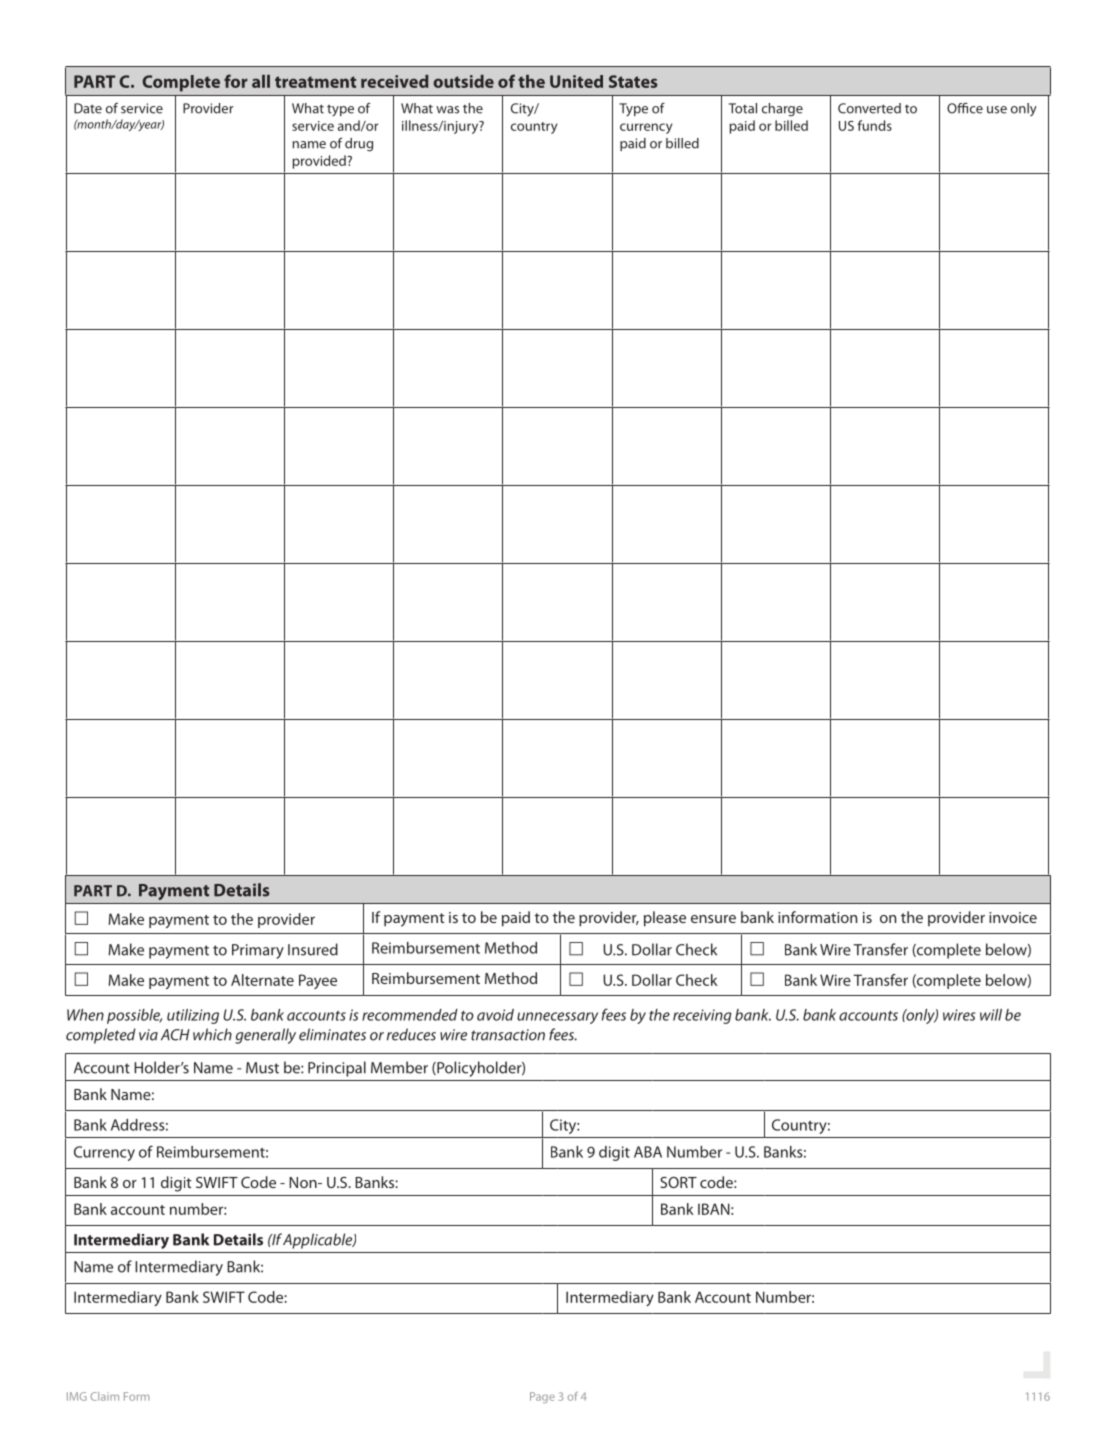  Describe the element at coordinates (576, 81) in the screenshot. I see `United` at that location.
